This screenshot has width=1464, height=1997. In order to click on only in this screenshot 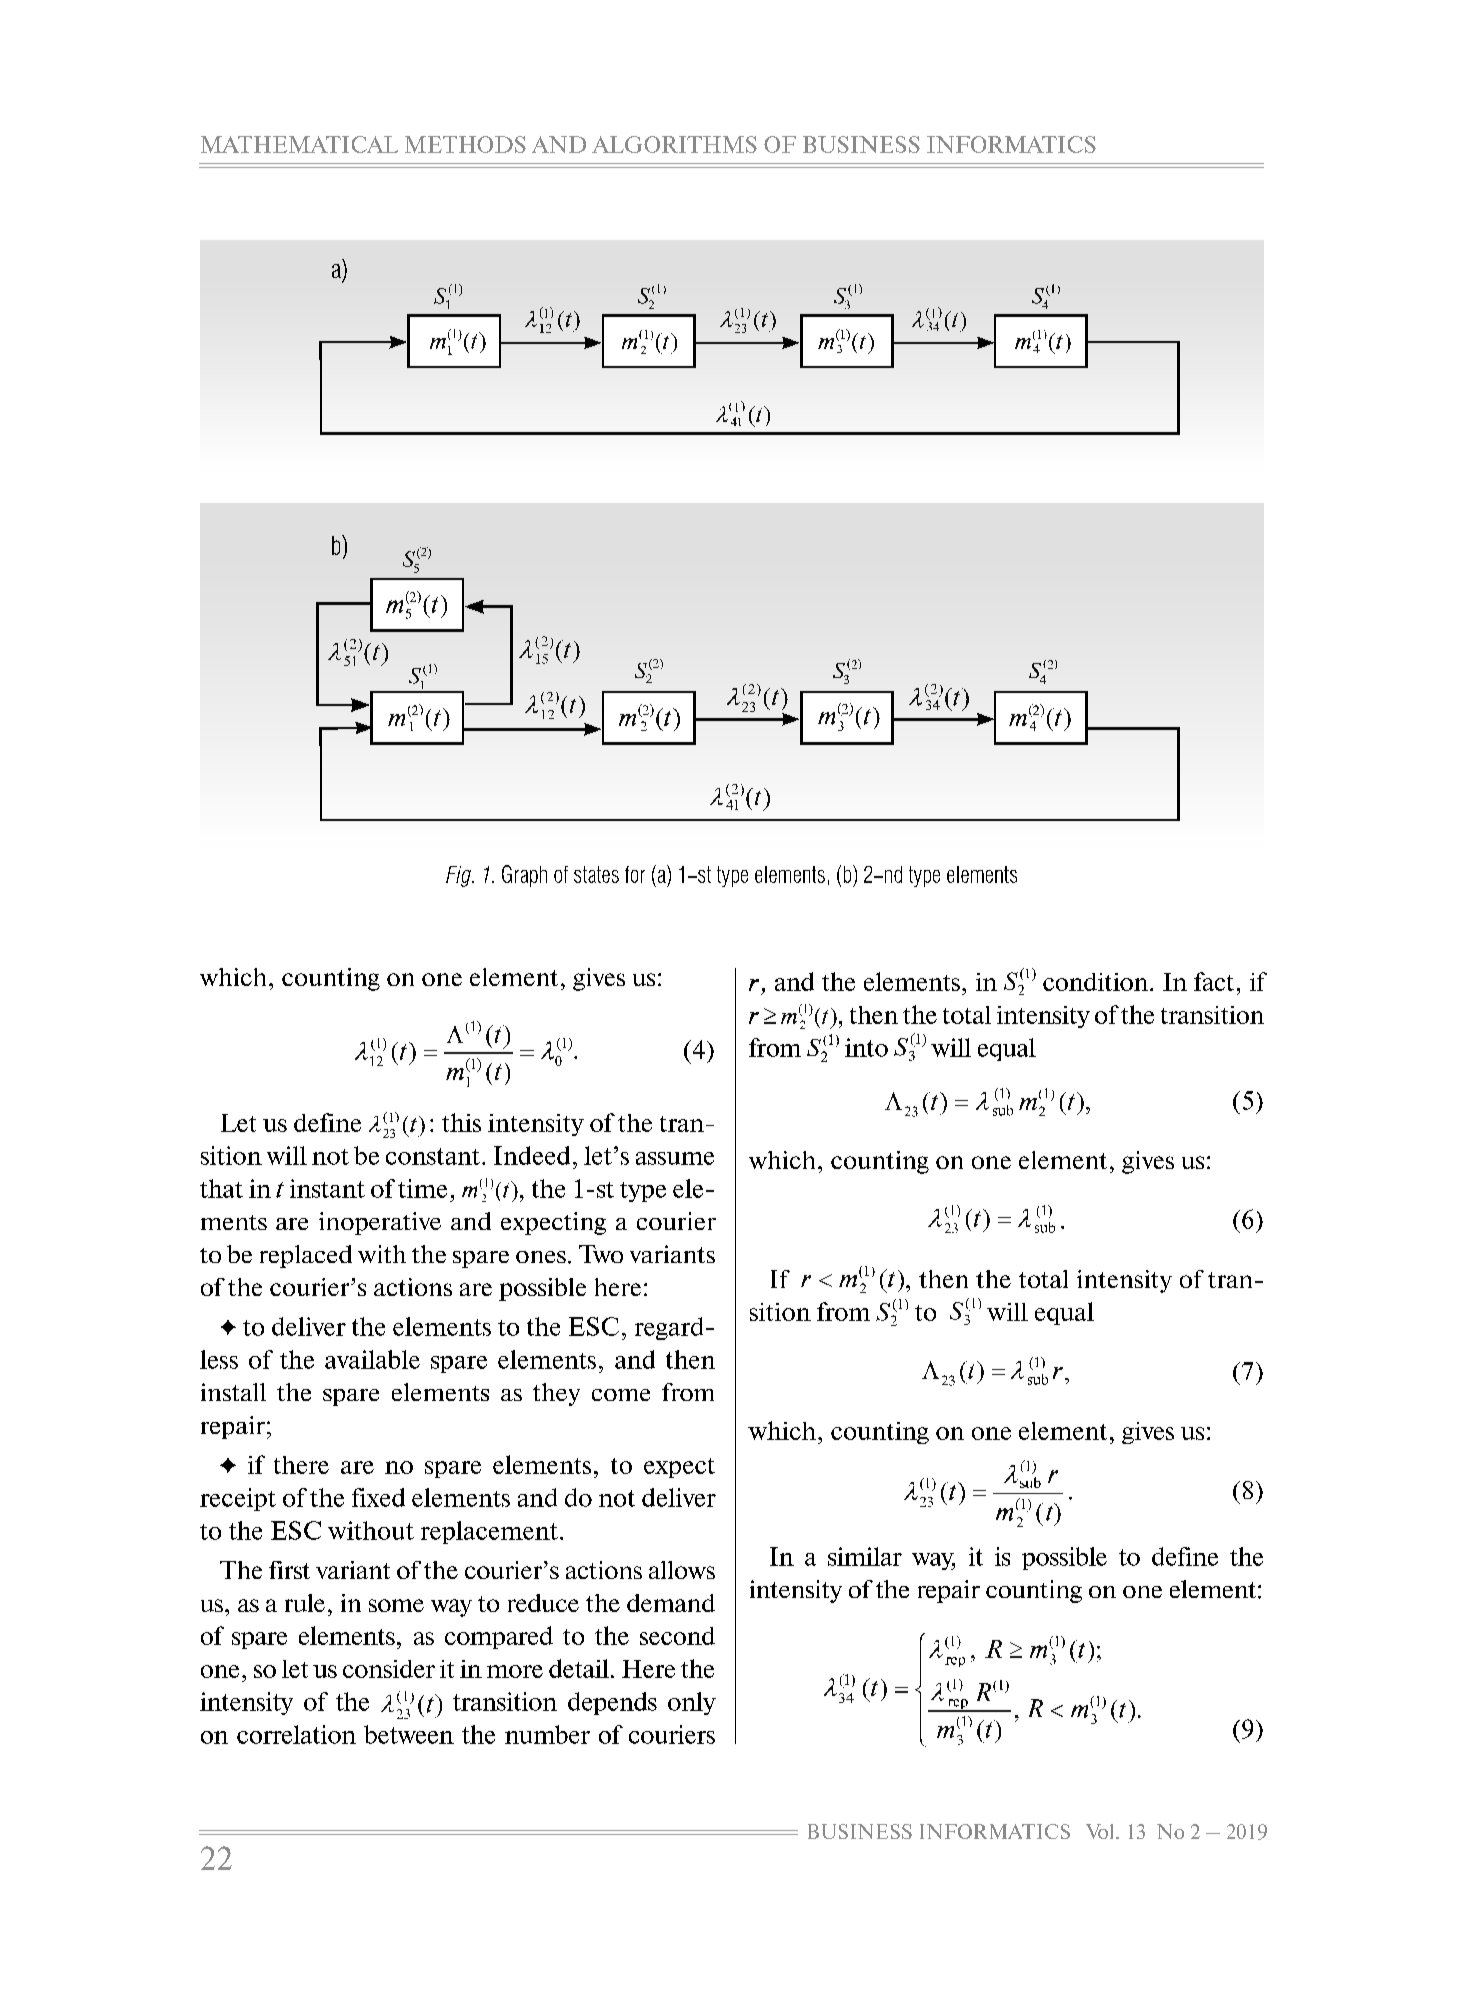, I will do `click(692, 1703)`.
